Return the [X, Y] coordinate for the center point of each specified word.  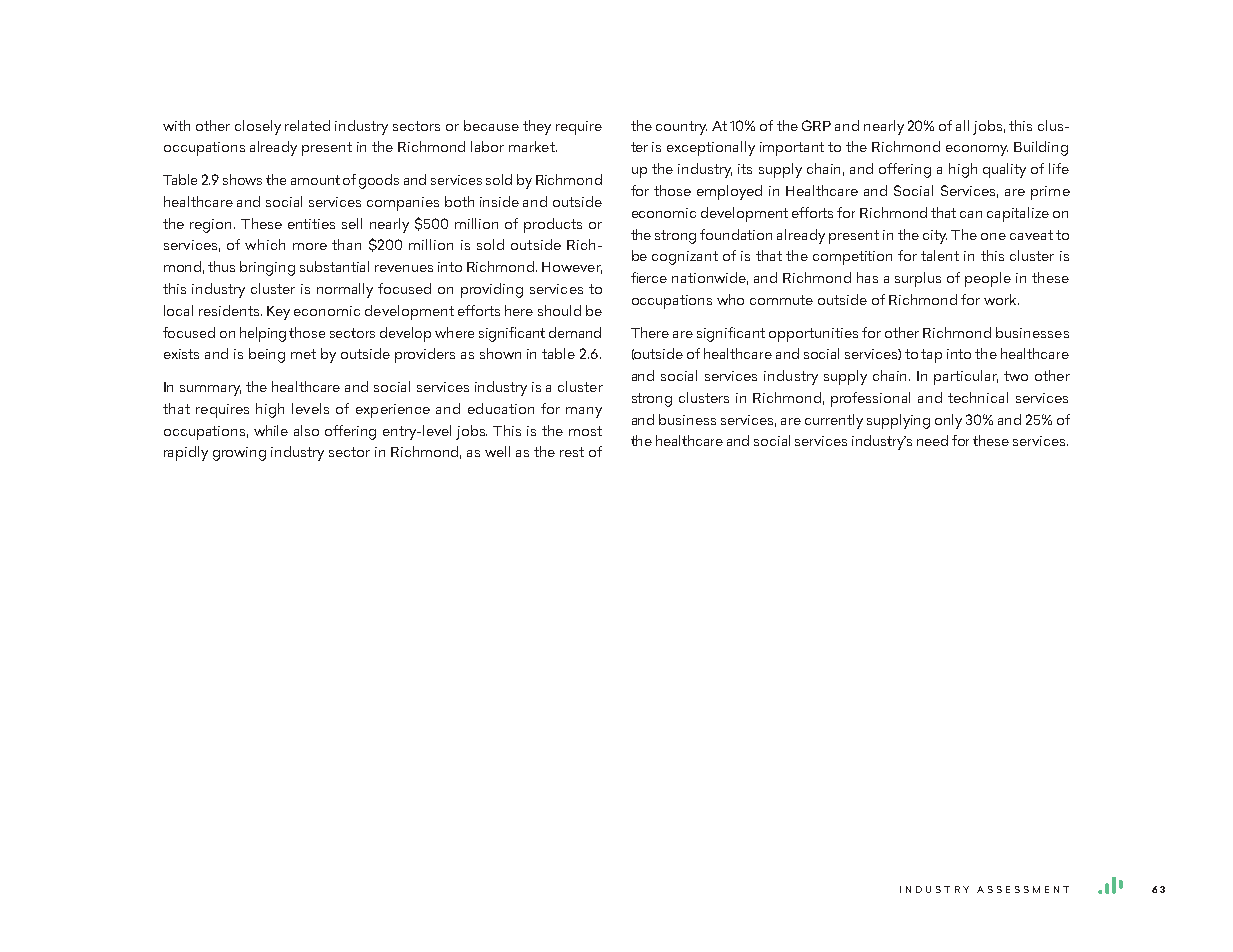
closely [258, 127]
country [681, 128]
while [271, 430]
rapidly [186, 453]
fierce [649, 277]
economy [977, 150]
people [988, 279]
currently [834, 421]
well [497, 451]
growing [239, 454]
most [585, 431]
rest [572, 452]
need [932, 440]
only [948, 421]
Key [278, 313]
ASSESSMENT [1023, 889]
